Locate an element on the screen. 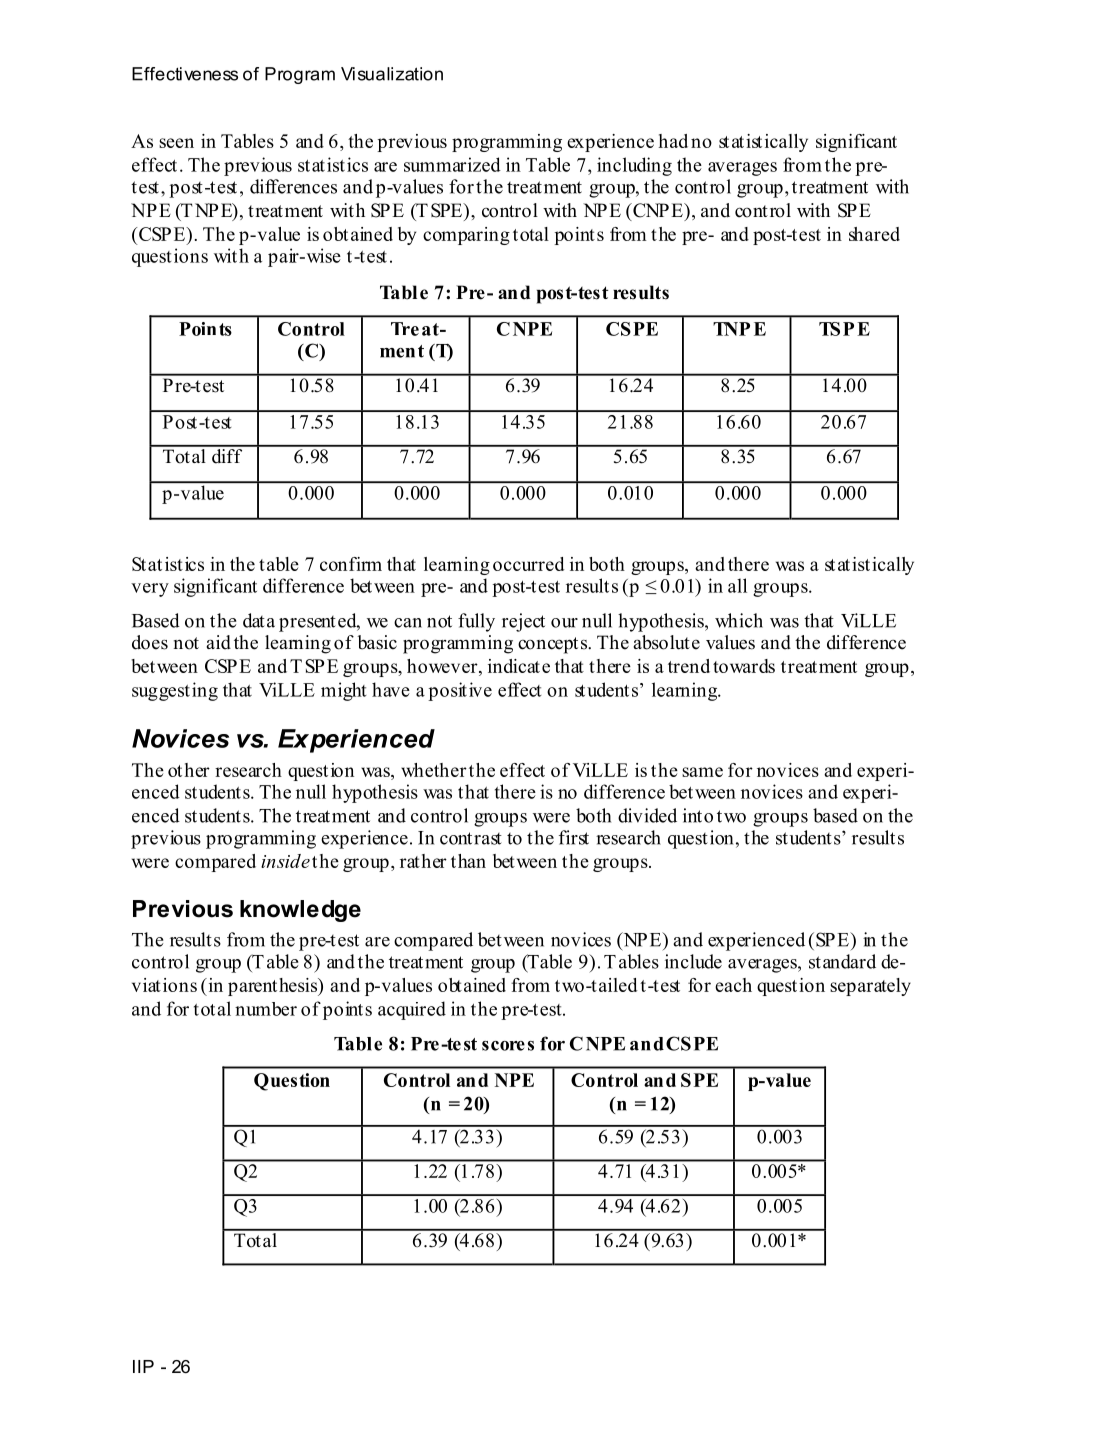 Image resolution: width=1116 pixels, height=1444 pixels. contrast is located at coordinates (471, 838).
